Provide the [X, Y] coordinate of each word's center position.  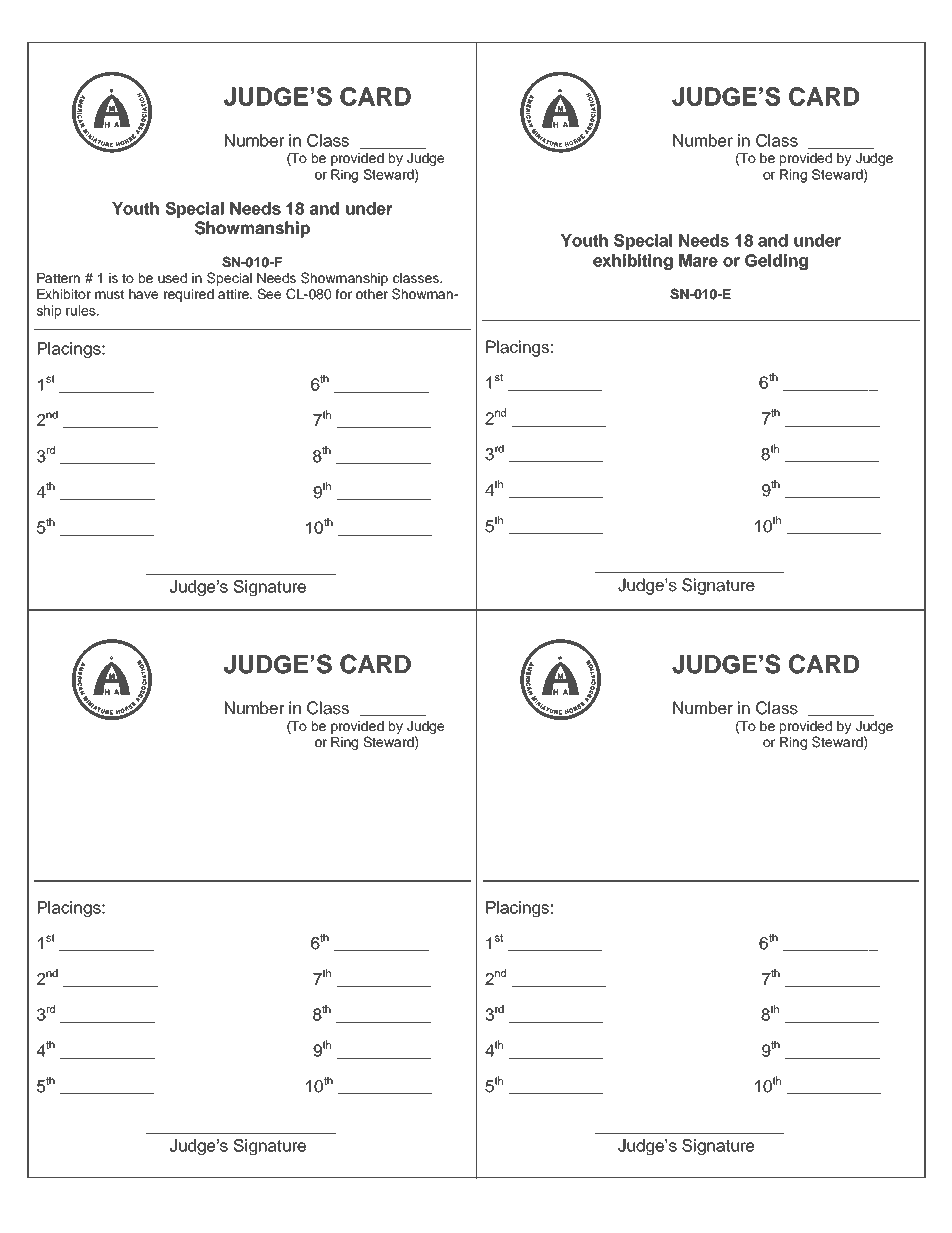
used [172, 278]
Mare [698, 260]
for [343, 294]
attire [235, 294]
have [143, 294]
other [372, 294]
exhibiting [633, 262]
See [269, 294]
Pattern [58, 278]
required [189, 295]
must [109, 294]
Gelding [776, 262]
